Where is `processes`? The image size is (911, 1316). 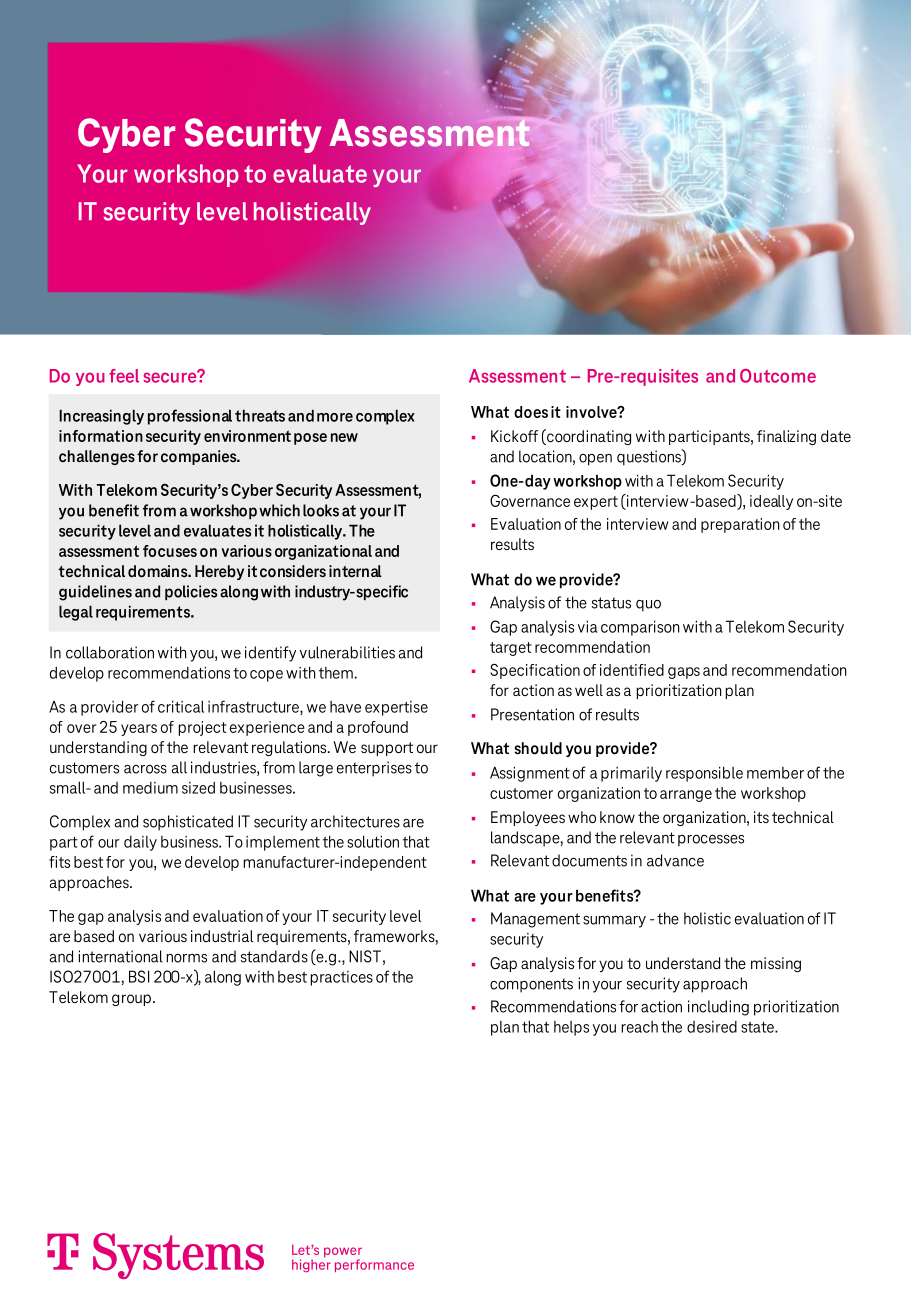 processes is located at coordinates (711, 840).
